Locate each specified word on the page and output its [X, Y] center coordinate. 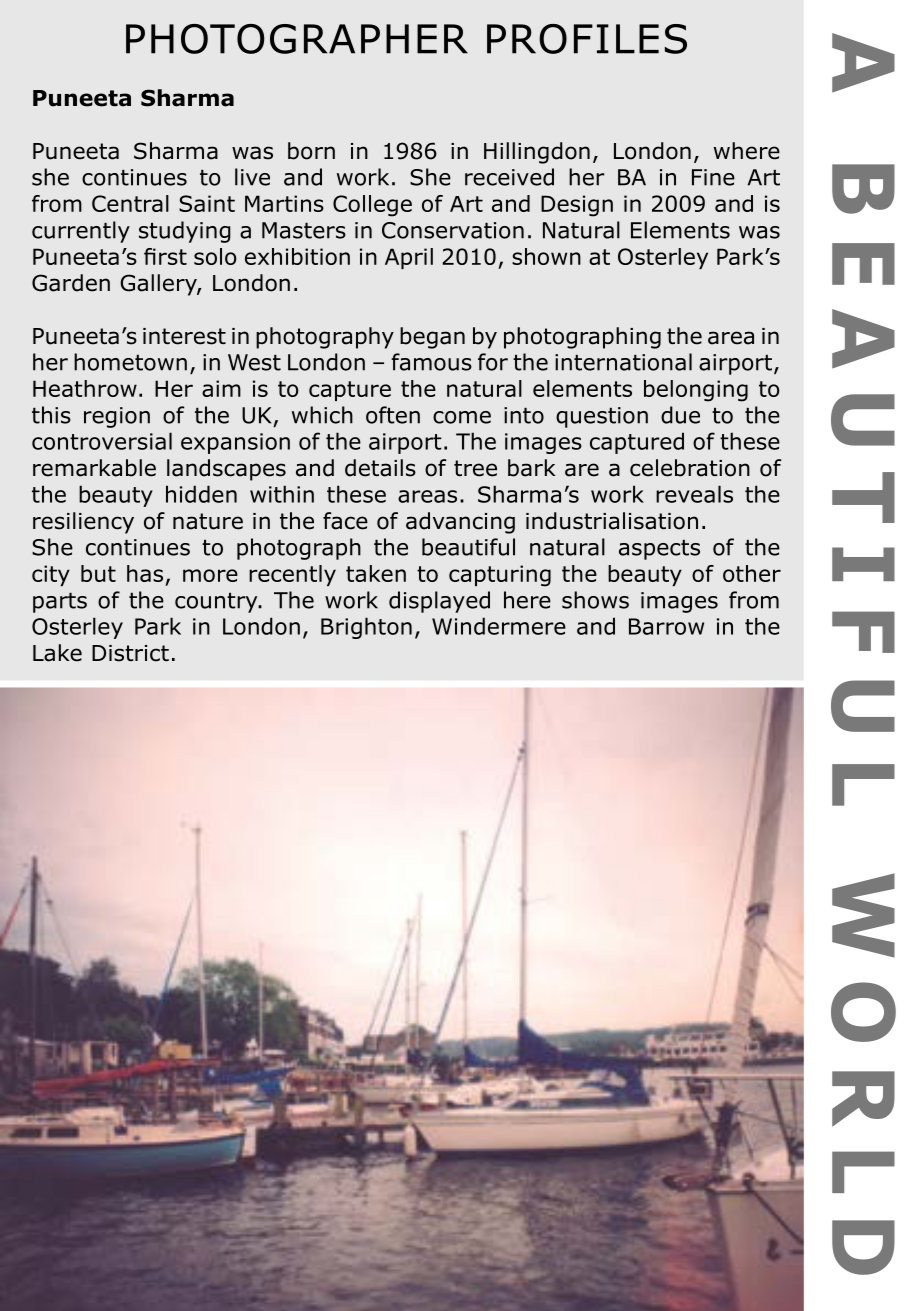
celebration [690, 468]
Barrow [666, 626]
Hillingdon [537, 153]
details [380, 468]
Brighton [366, 628]
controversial [102, 441]
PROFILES [587, 39]
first [165, 256]
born [311, 151]
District [130, 653]
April [409, 258]
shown [546, 256]
